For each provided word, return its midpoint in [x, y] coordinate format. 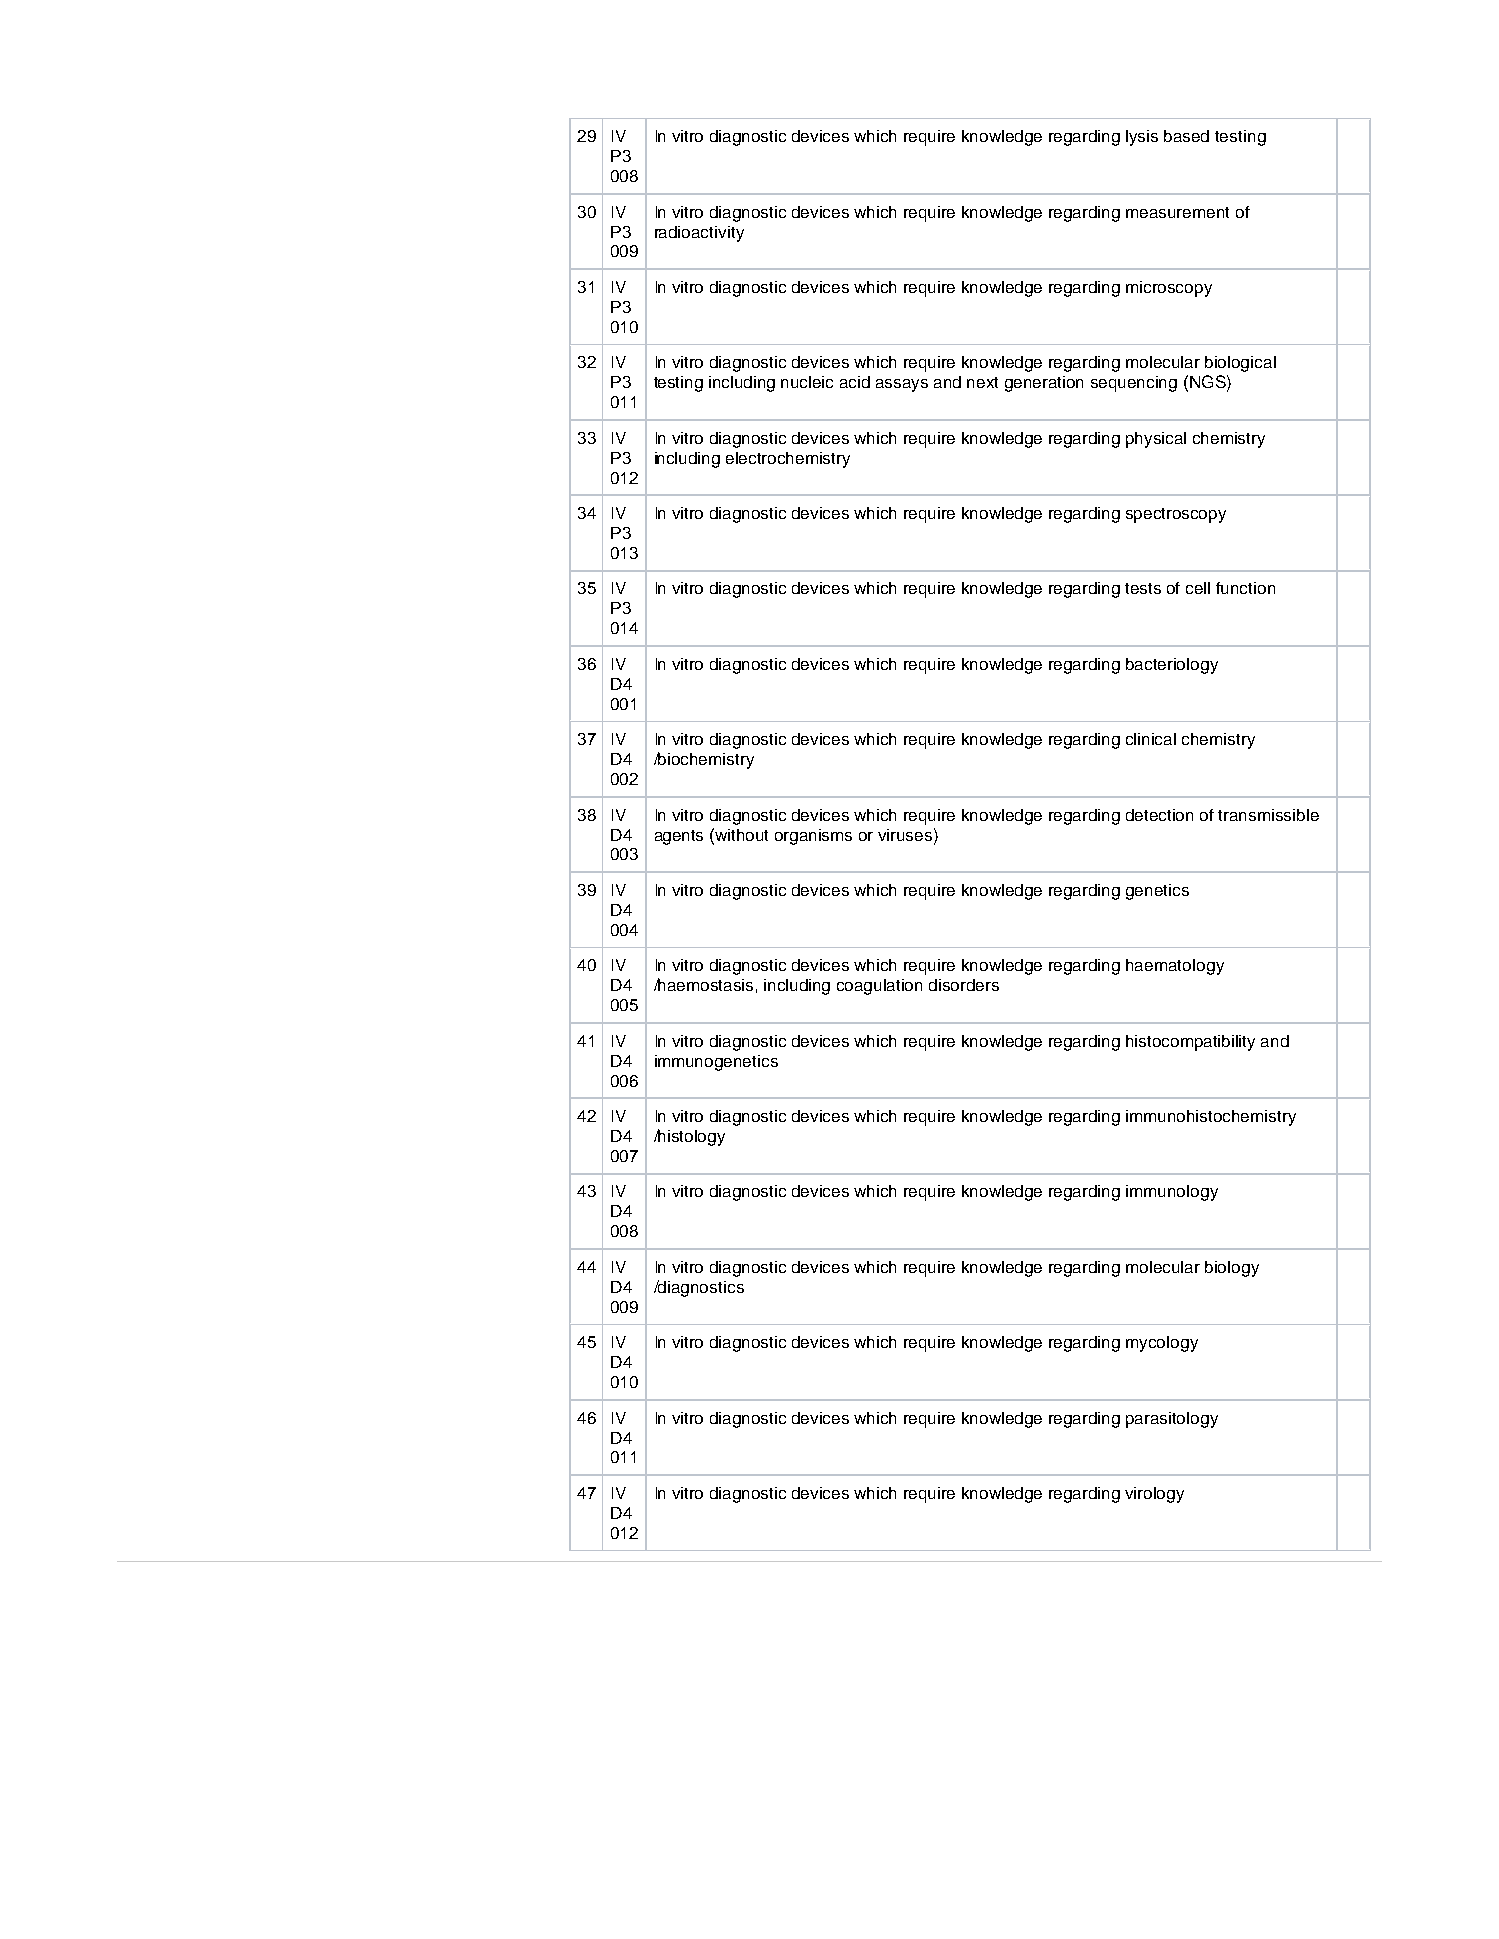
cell [1198, 588]
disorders [964, 985]
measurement [1177, 212]
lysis [1142, 138]
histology [691, 1137]
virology [1154, 1495]
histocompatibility [1190, 1043]
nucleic [807, 382]
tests [1143, 588]
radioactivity [699, 234]
